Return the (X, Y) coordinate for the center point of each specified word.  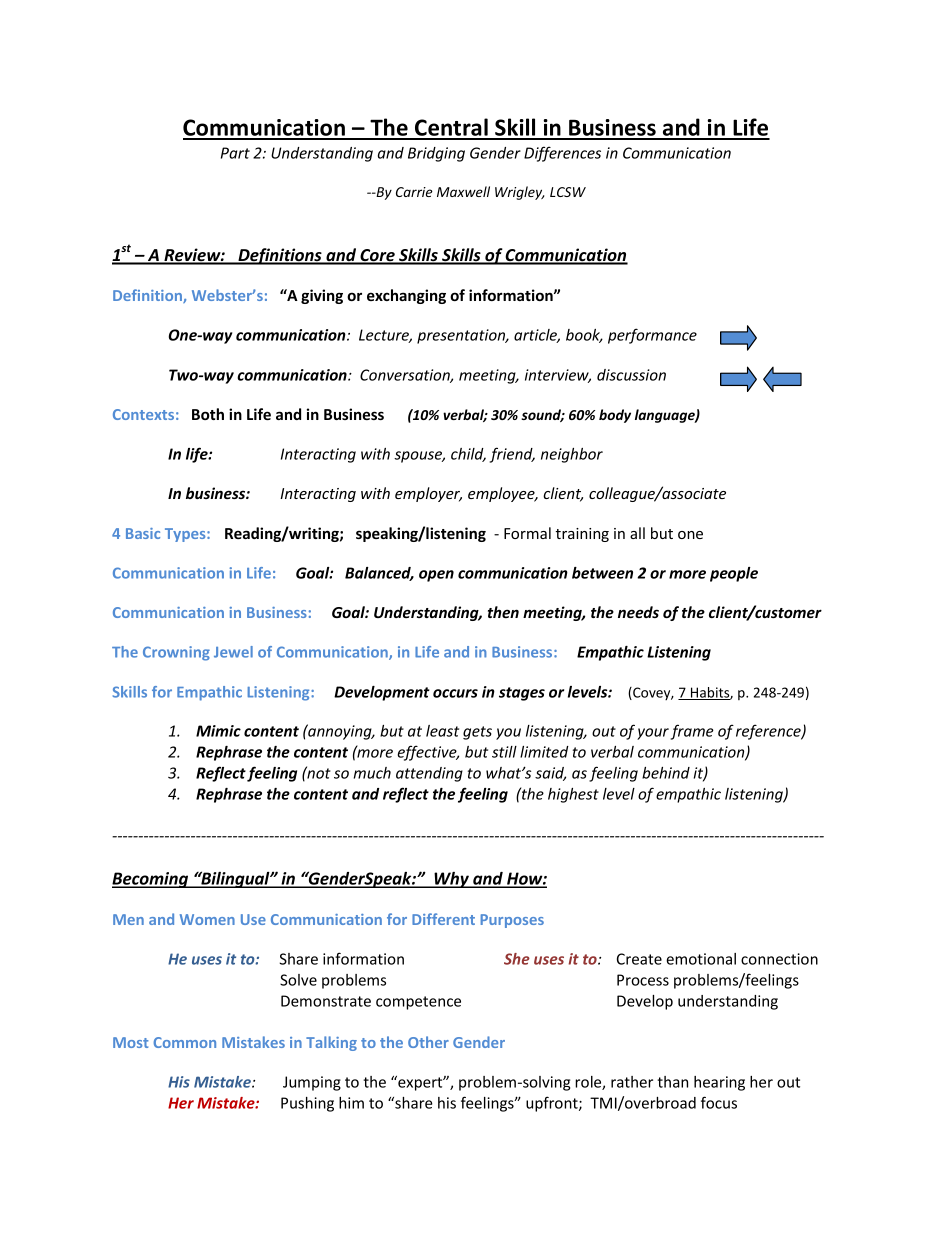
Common (184, 1042)
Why (451, 880)
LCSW (568, 192)
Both (208, 414)
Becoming (151, 880)
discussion (631, 375)
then (503, 612)
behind (666, 773)
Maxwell (463, 191)
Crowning (176, 653)
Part (235, 153)
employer (428, 494)
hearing (719, 1083)
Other (428, 1042)
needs (638, 612)
